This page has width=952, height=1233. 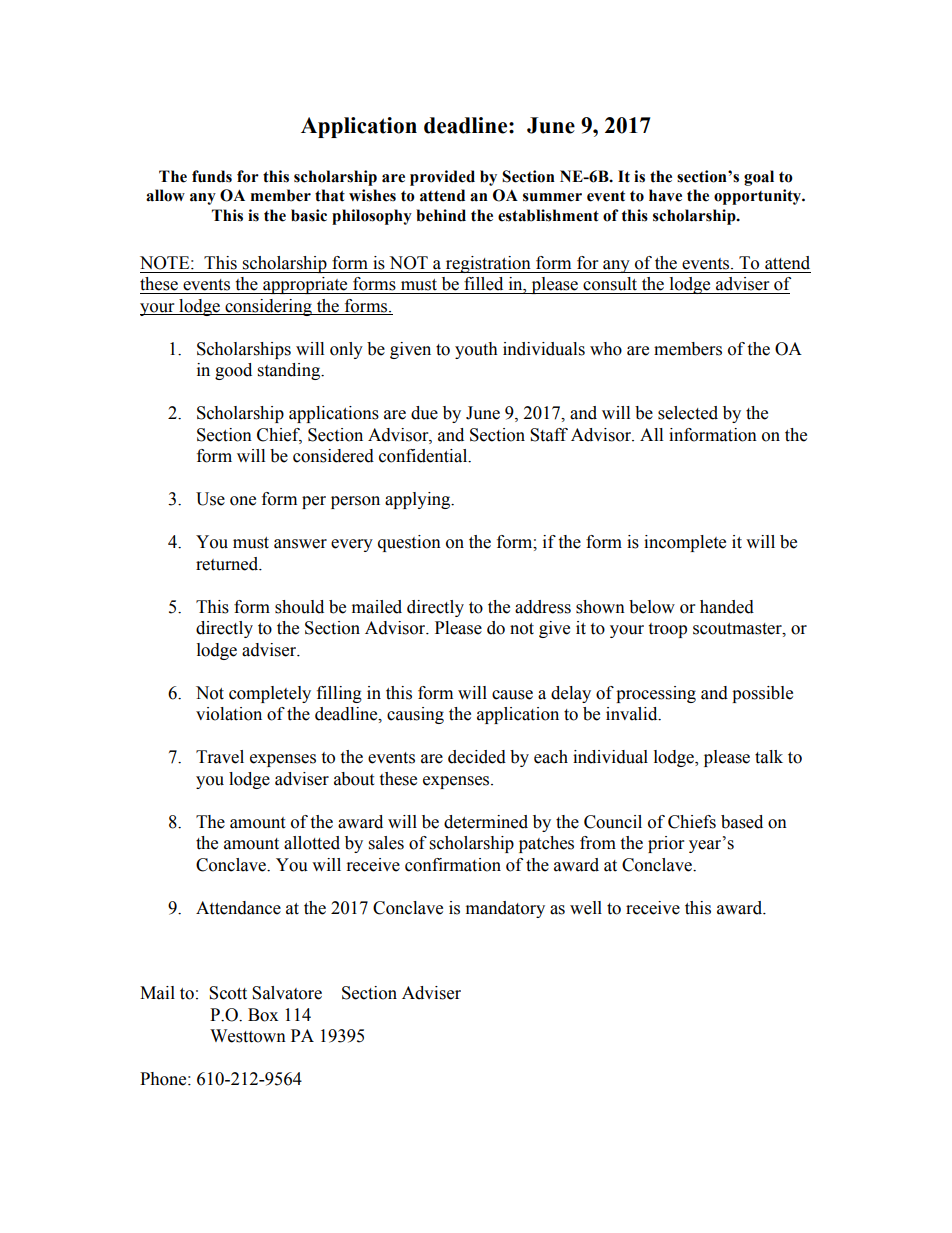 What do you see at coordinates (505, 909) in the page?
I see `mandatory` at bounding box center [505, 909].
